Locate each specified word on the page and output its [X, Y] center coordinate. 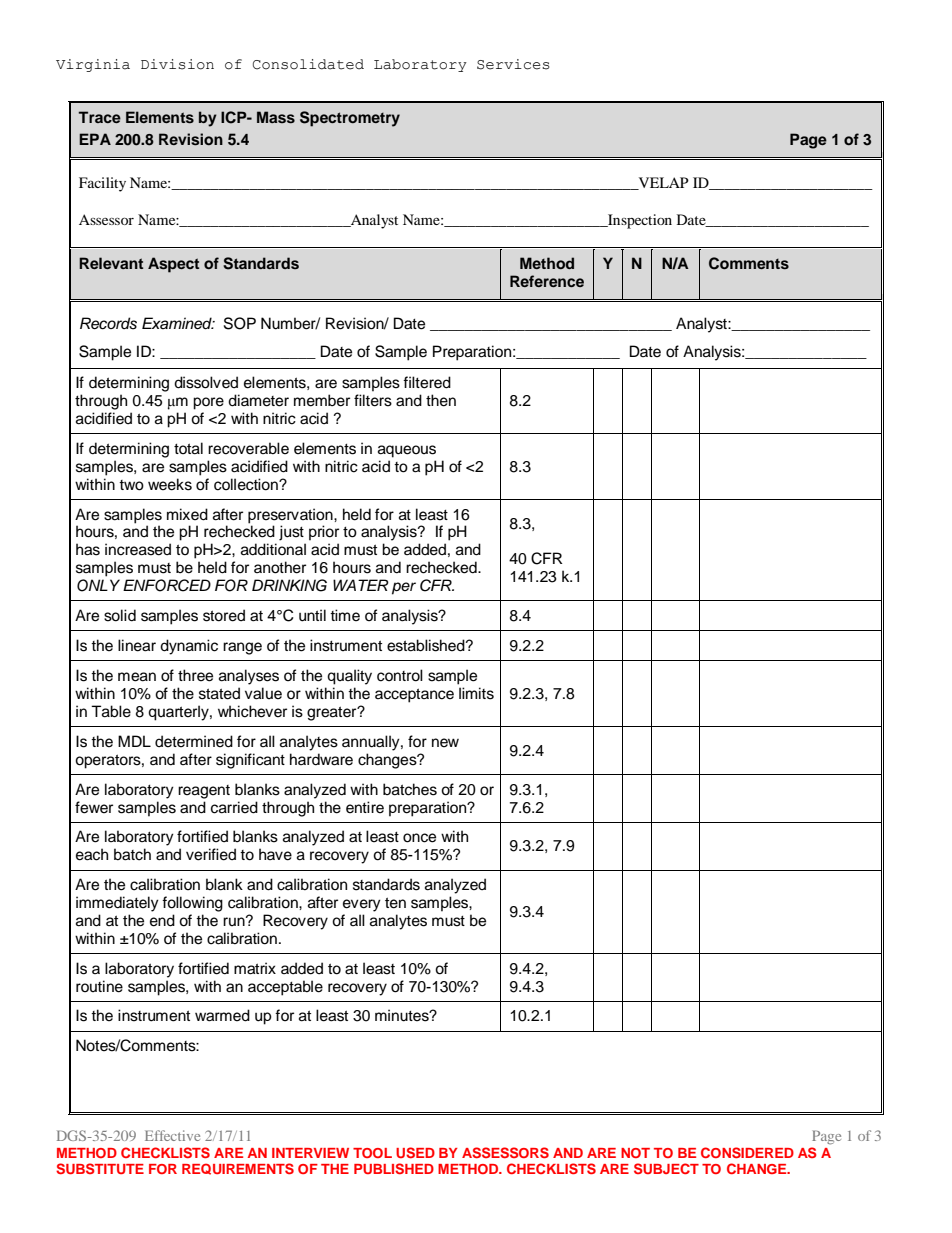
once [419, 838]
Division [177, 64]
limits [476, 693]
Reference [547, 281]
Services [513, 64]
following [192, 904]
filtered [427, 382]
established [427, 645]
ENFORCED [167, 585]
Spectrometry [350, 119]
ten [395, 903]
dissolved [206, 382]
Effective [172, 1135]
